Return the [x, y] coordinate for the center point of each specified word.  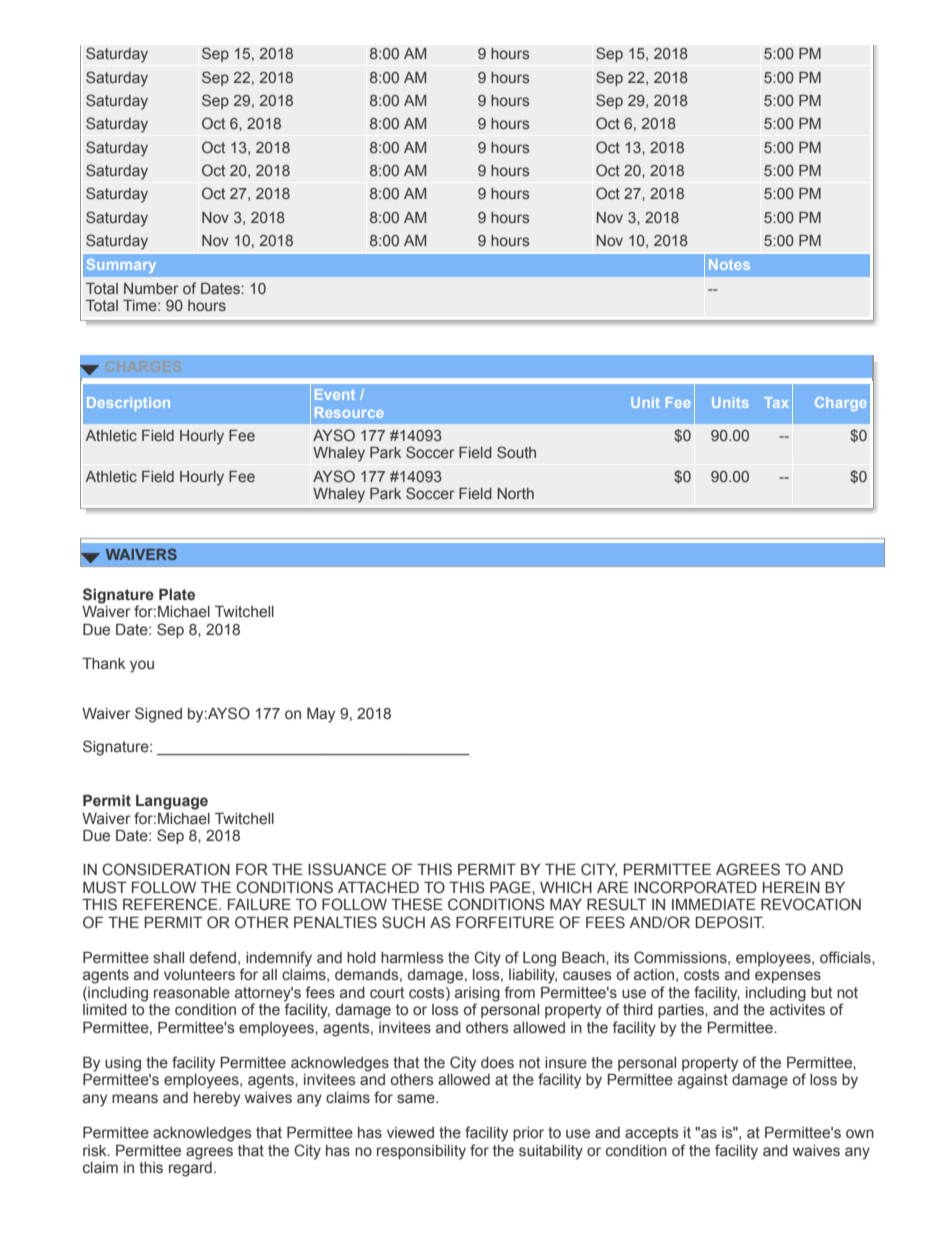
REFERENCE [171, 904]
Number [151, 288]
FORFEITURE [505, 922]
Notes [729, 264]
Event [335, 394]
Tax [776, 402]
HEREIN [791, 887]
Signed [158, 715]
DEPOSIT [729, 922]
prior [528, 1134]
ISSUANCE [347, 869]
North [516, 493]
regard [190, 1168]
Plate [177, 595]
